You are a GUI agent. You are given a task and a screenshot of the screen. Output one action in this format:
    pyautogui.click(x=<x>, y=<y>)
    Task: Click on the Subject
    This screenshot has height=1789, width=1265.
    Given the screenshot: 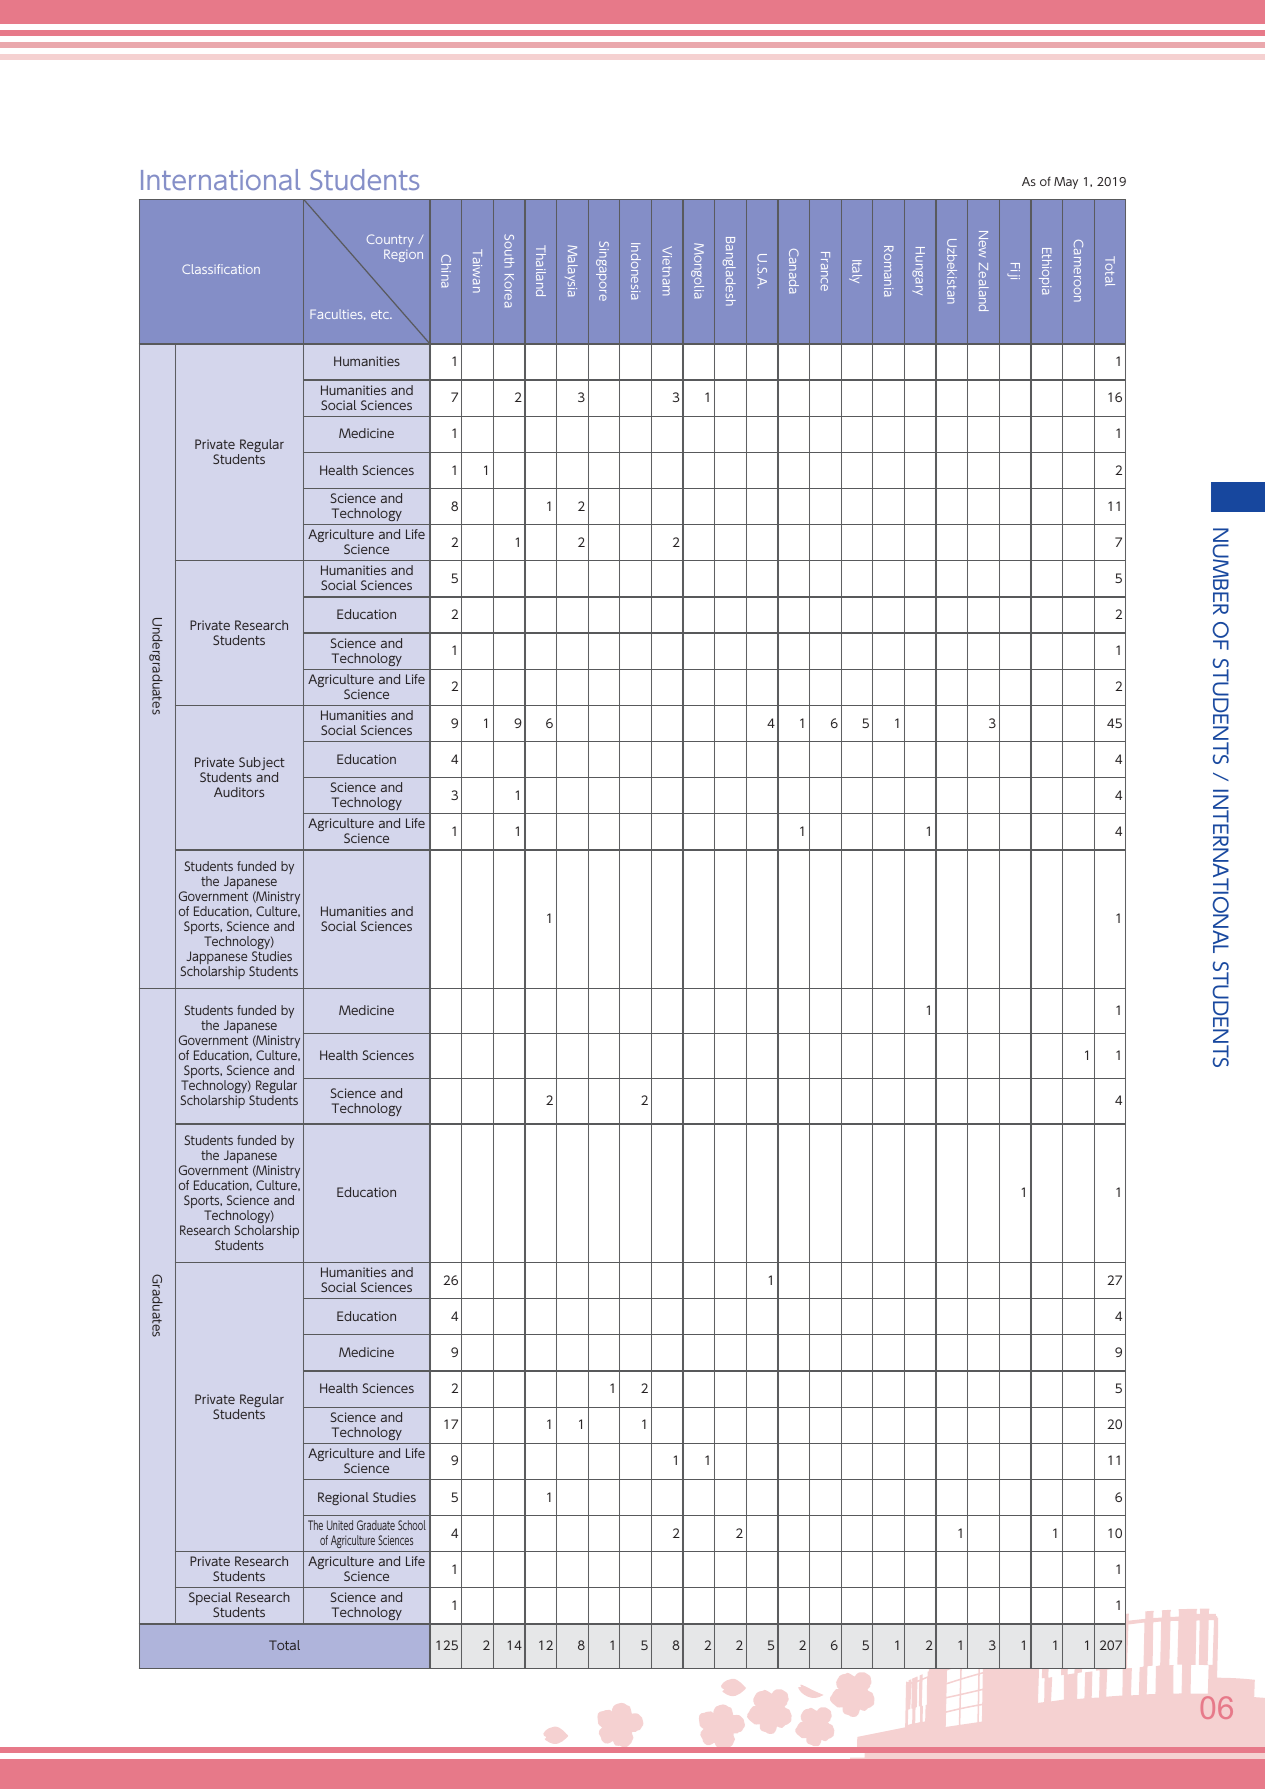 What is the action you would take?
    pyautogui.click(x=262, y=765)
